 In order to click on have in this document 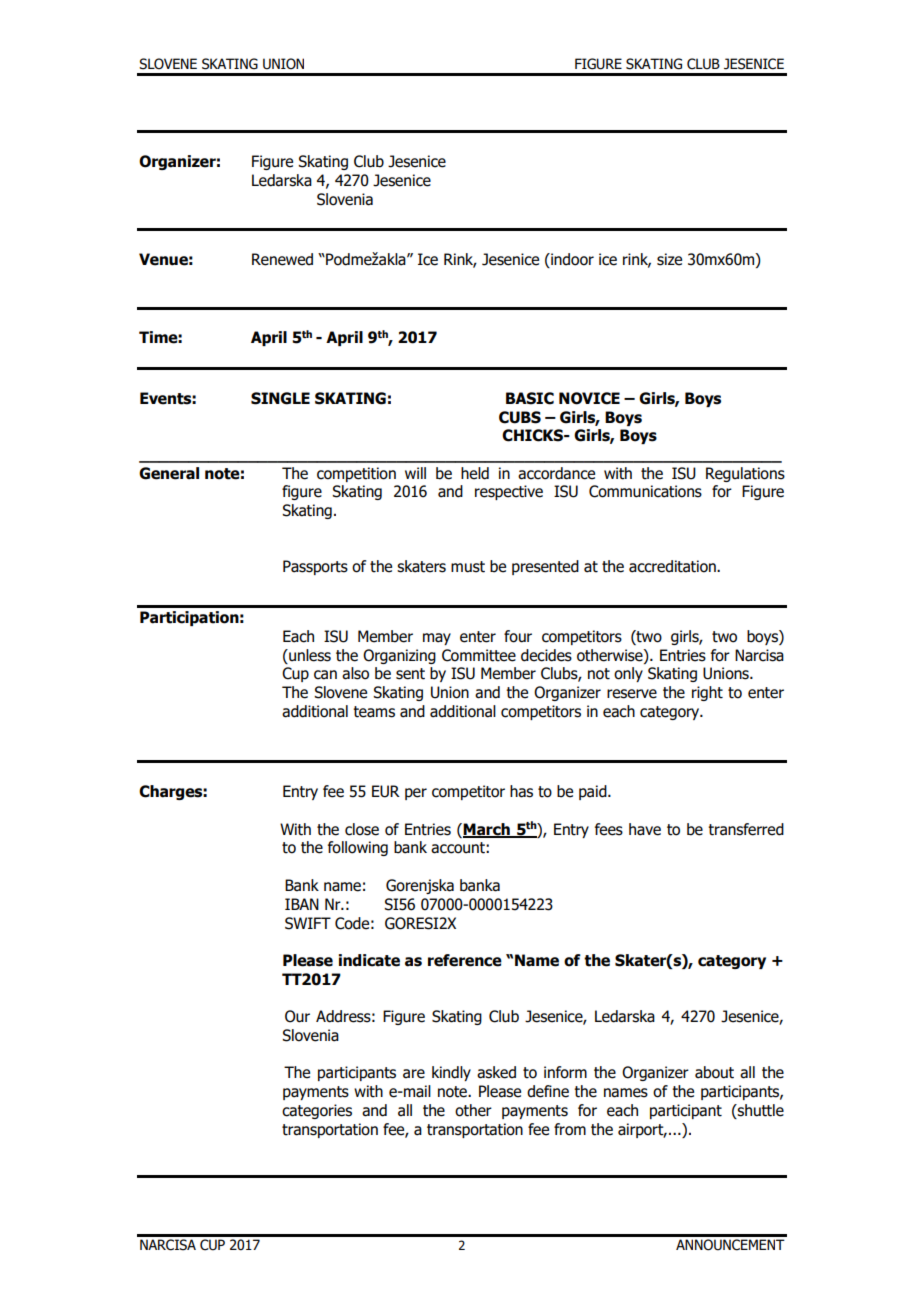, I will do `click(645, 829)`.
